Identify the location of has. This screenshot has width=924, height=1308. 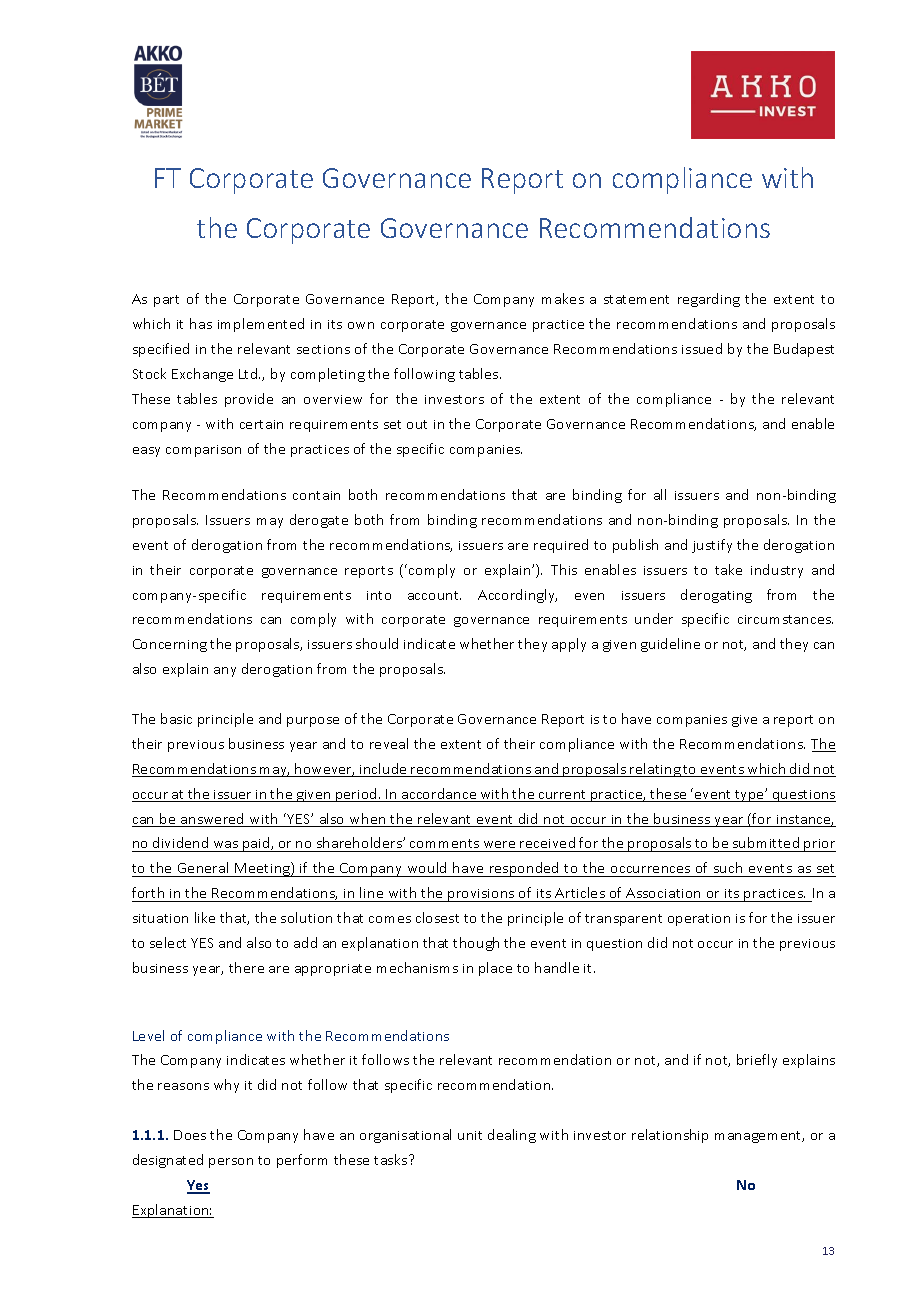
(201, 323).
